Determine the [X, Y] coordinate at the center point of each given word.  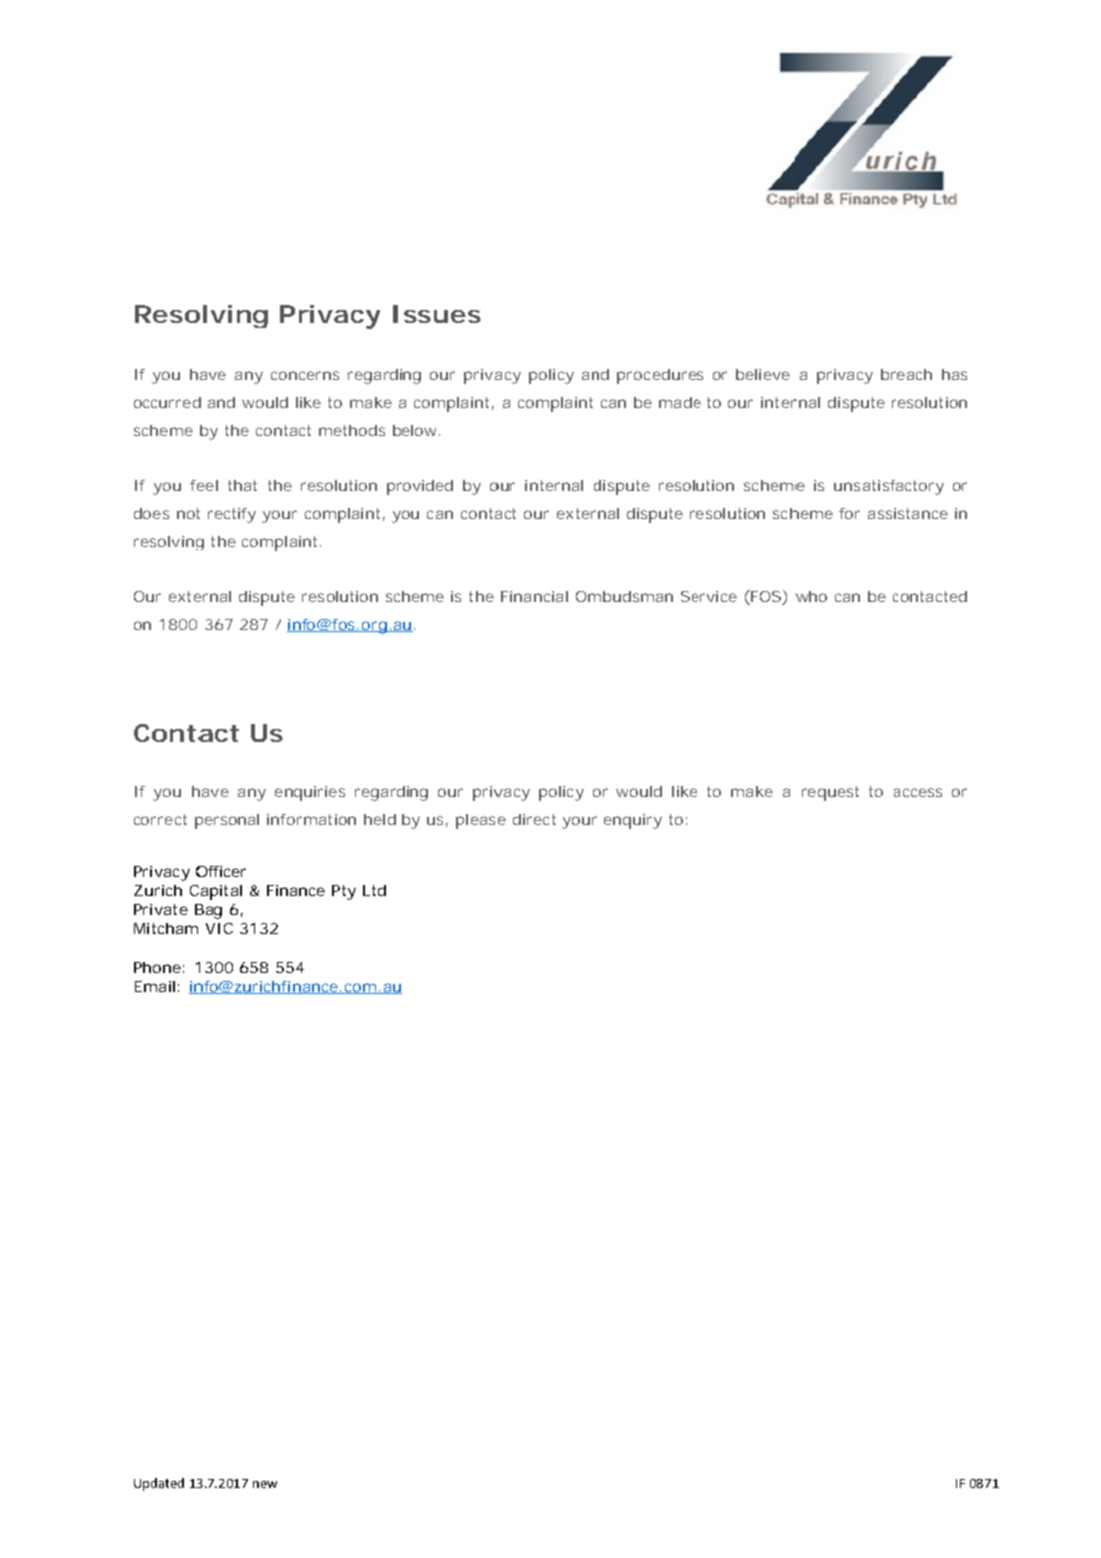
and [221, 402]
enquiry [633, 821]
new [265, 1484]
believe [763, 374]
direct [534, 819]
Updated [159, 1484]
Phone [157, 967]
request [830, 793]
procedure [657, 376]
